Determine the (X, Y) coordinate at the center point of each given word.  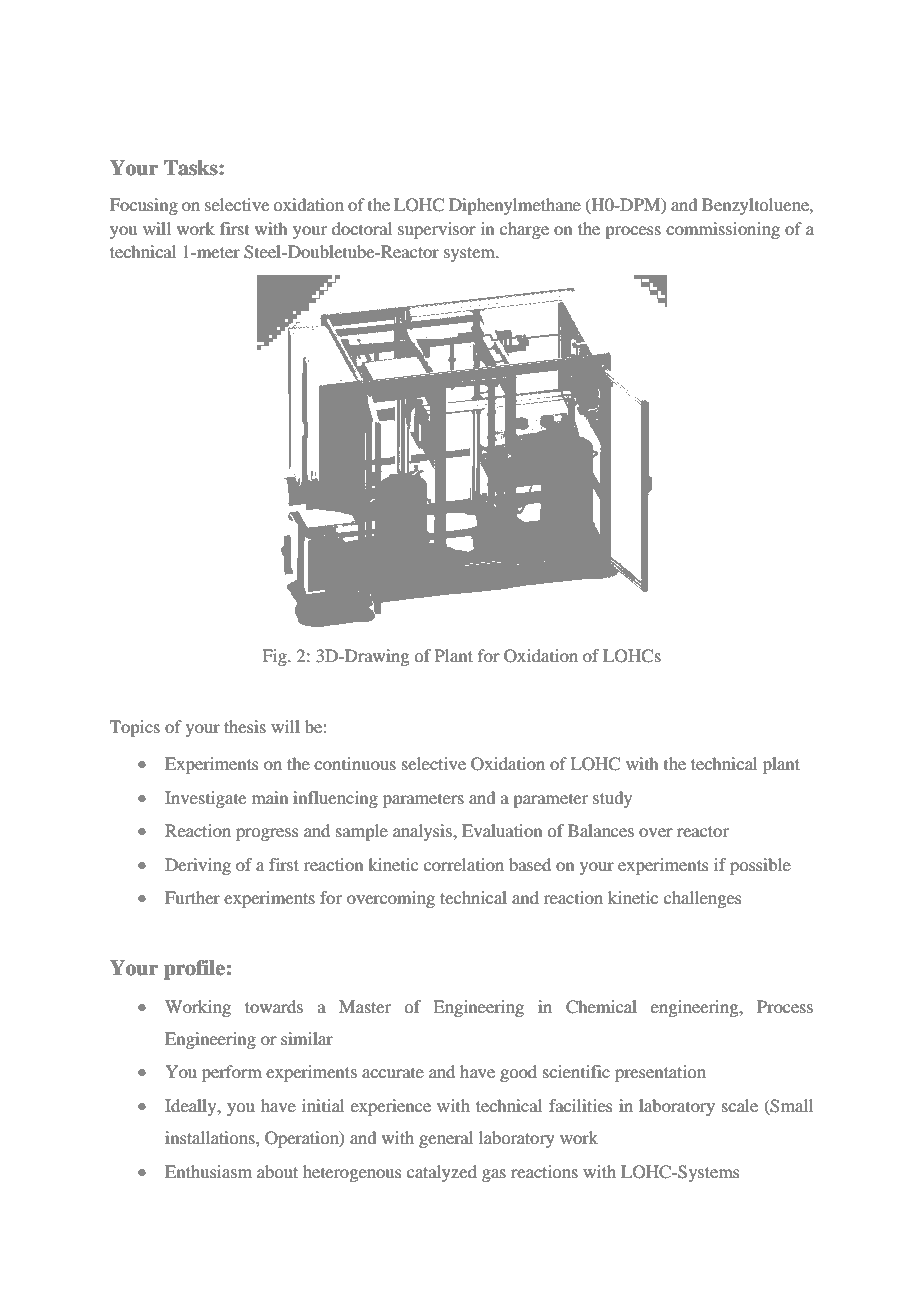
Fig (275, 657)
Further (192, 897)
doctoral (362, 228)
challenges (703, 899)
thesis (245, 726)
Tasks (192, 168)
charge (524, 230)
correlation (464, 864)
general (446, 1139)
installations (211, 1137)
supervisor (437, 230)
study (612, 799)
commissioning (723, 230)
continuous (355, 763)
